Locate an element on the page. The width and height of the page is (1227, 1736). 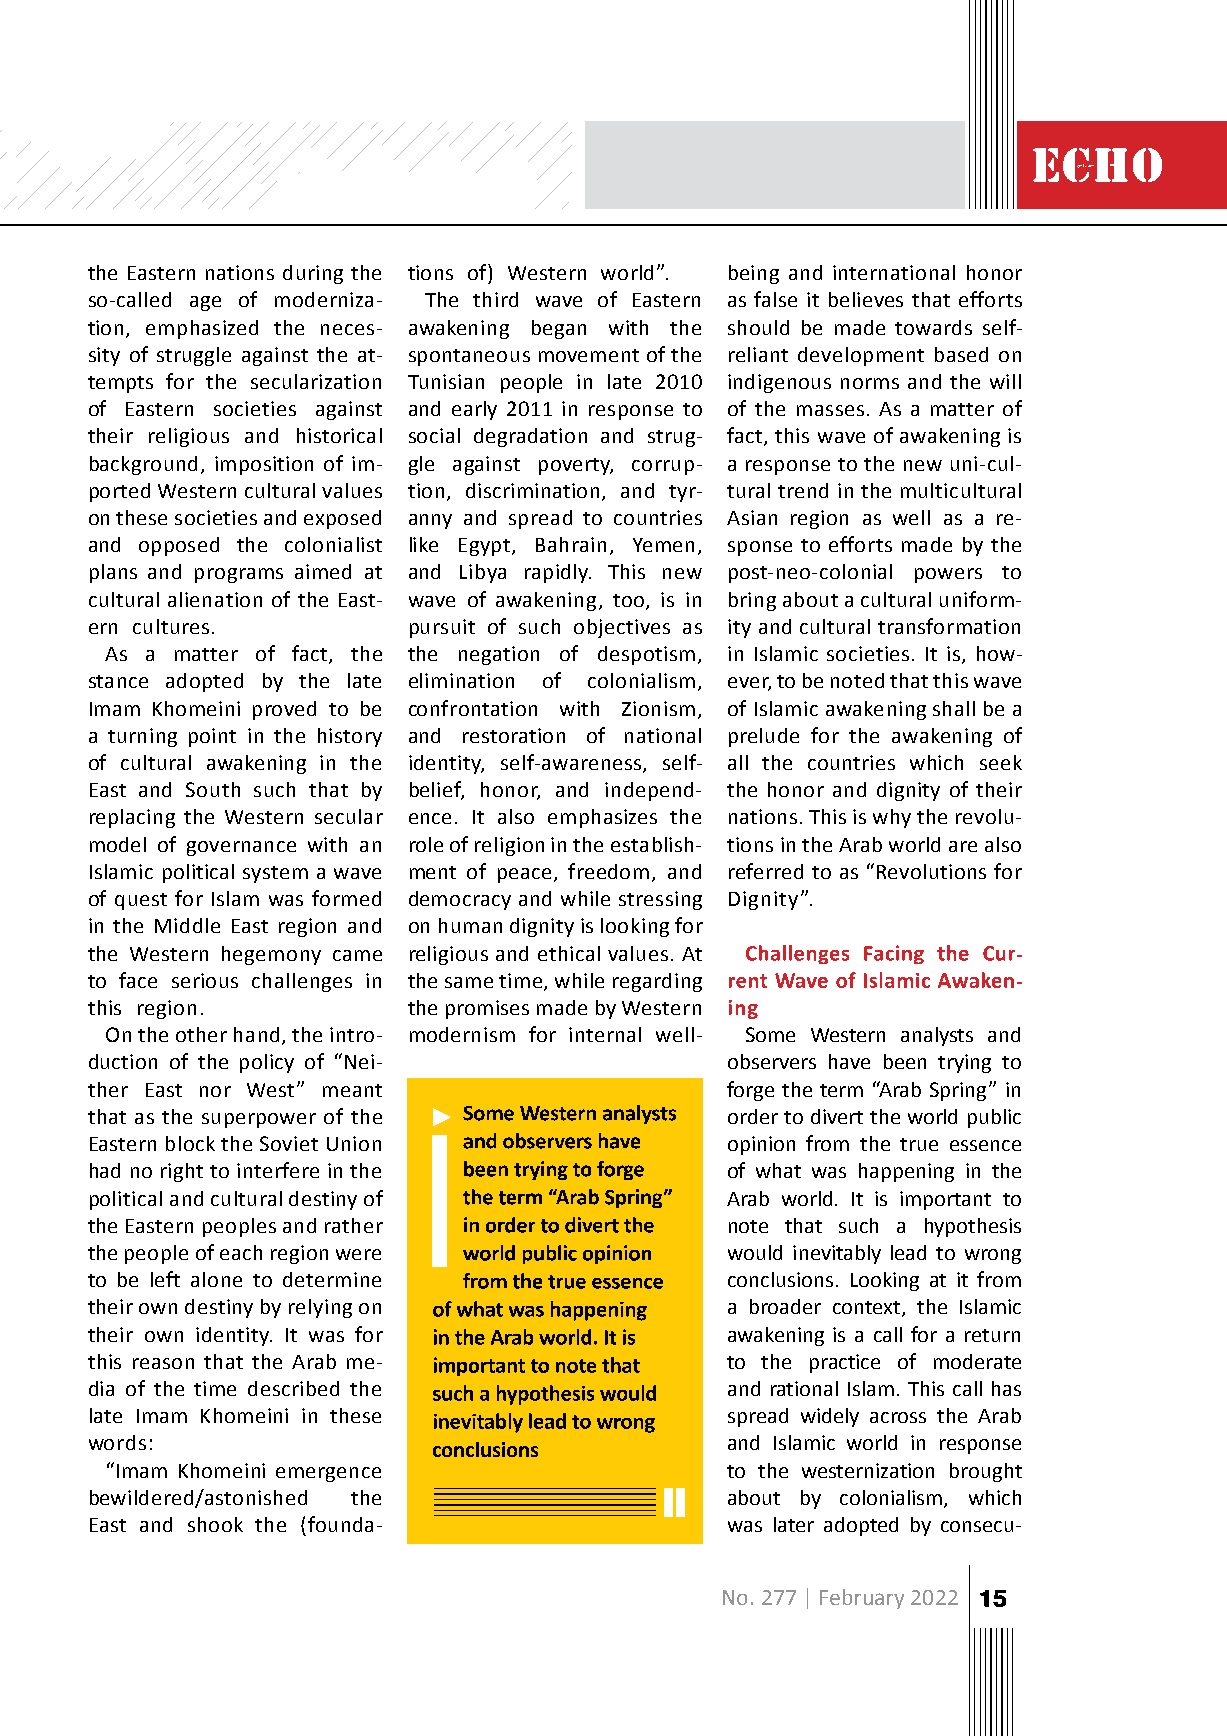
brought is located at coordinates (986, 1472).
